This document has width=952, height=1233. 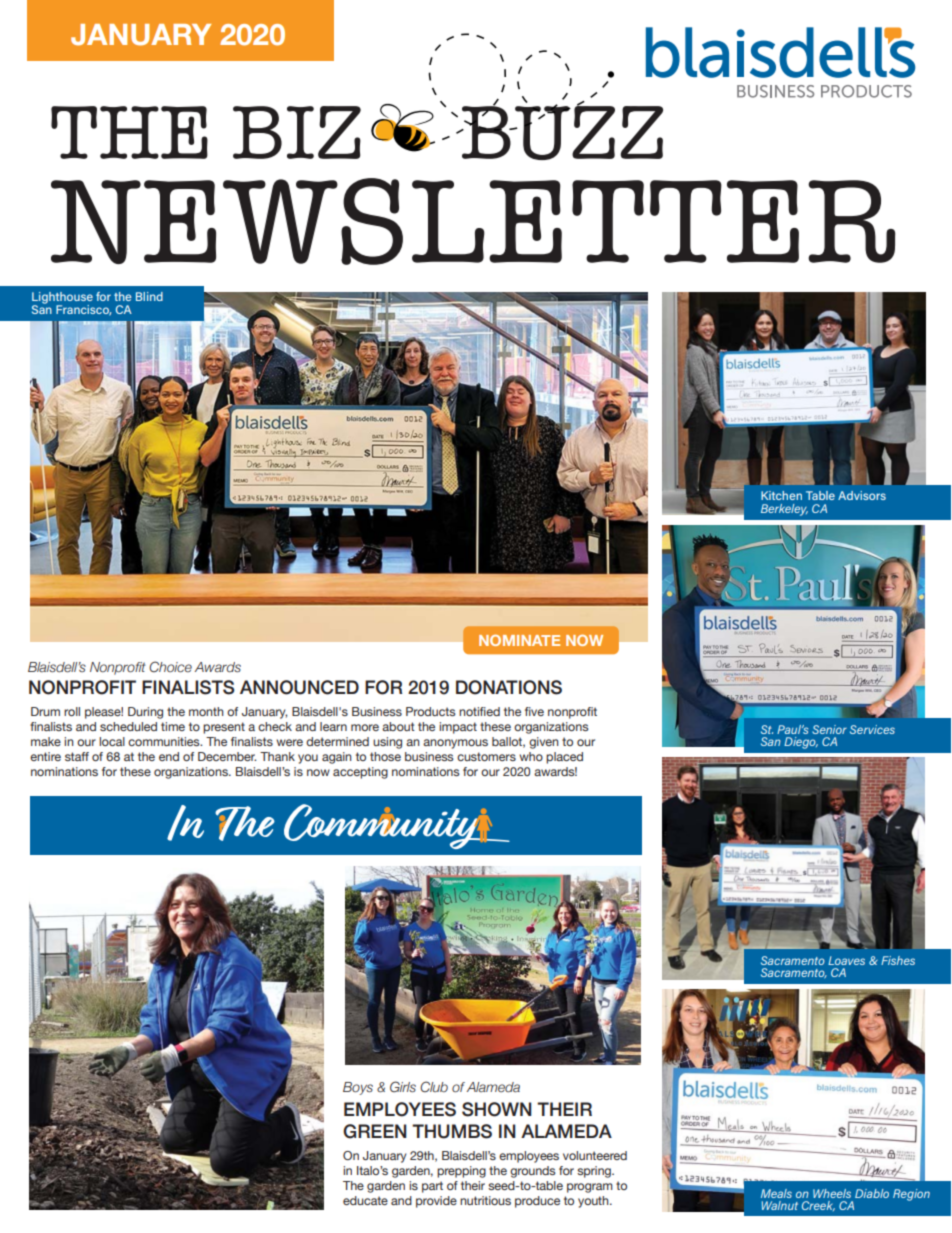 I want to click on BIZ, so click(x=297, y=132).
